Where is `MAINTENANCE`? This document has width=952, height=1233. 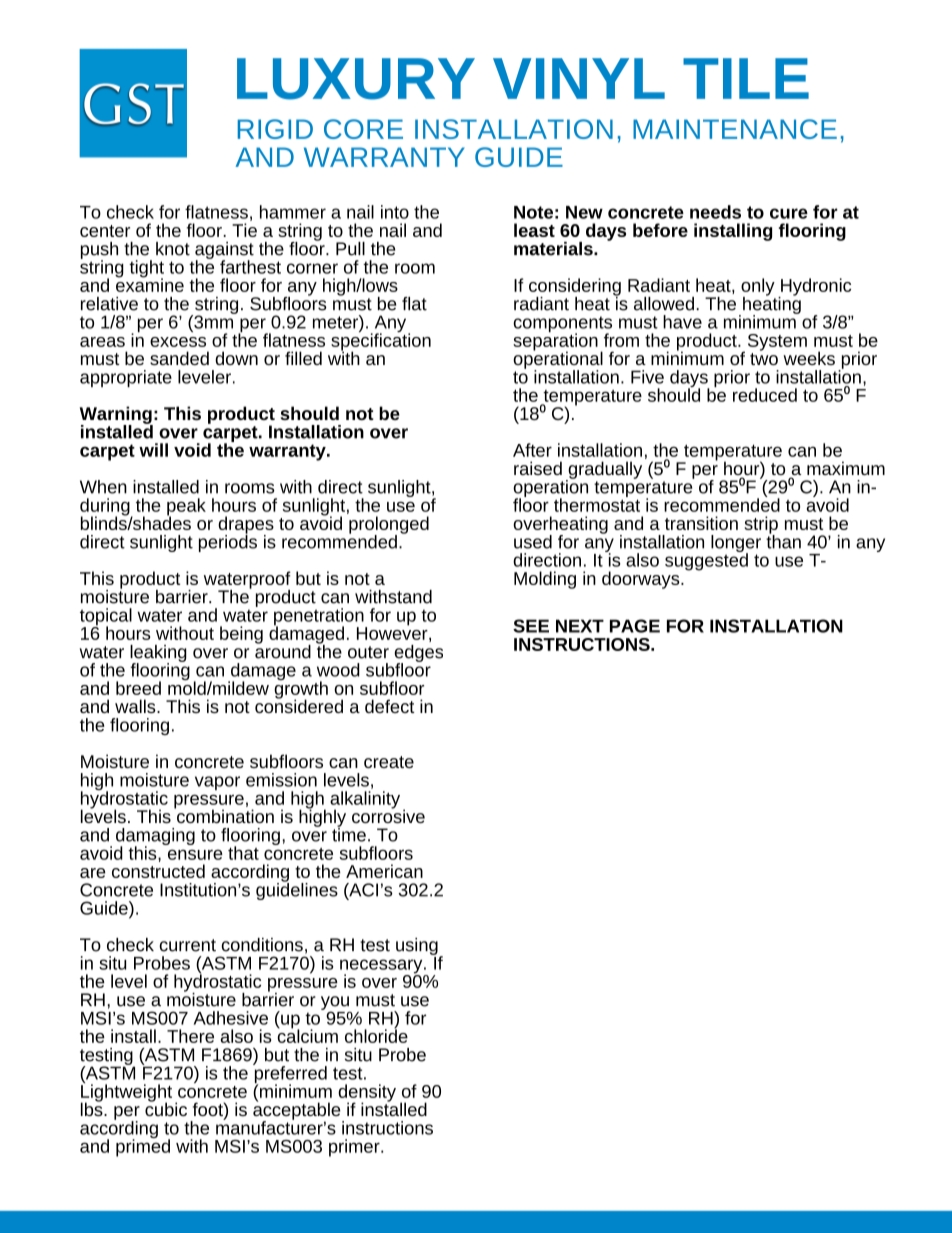 MAINTENANCE is located at coordinates (735, 129).
